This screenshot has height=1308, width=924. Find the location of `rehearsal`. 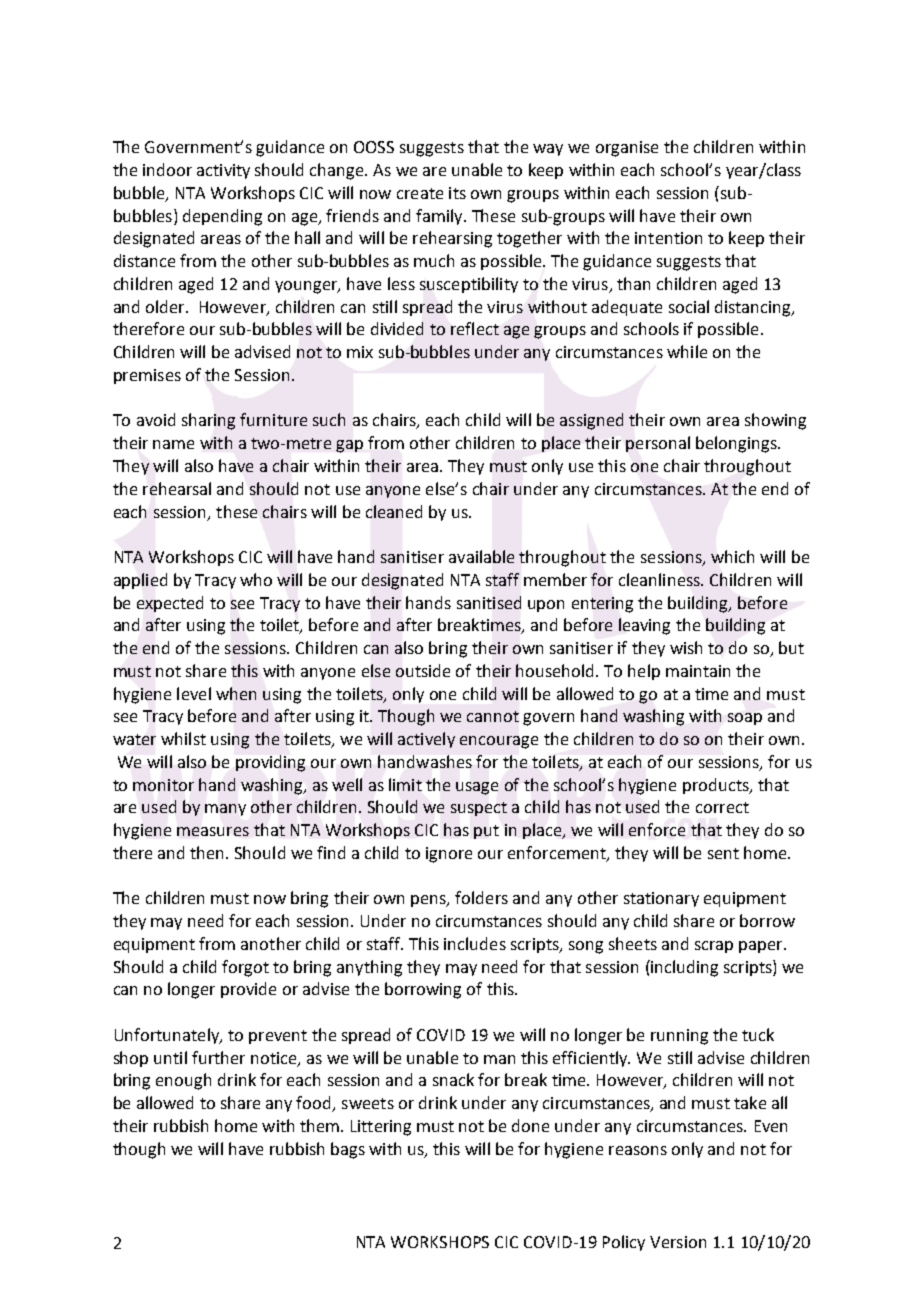

rehearsal is located at coordinates (177, 488).
